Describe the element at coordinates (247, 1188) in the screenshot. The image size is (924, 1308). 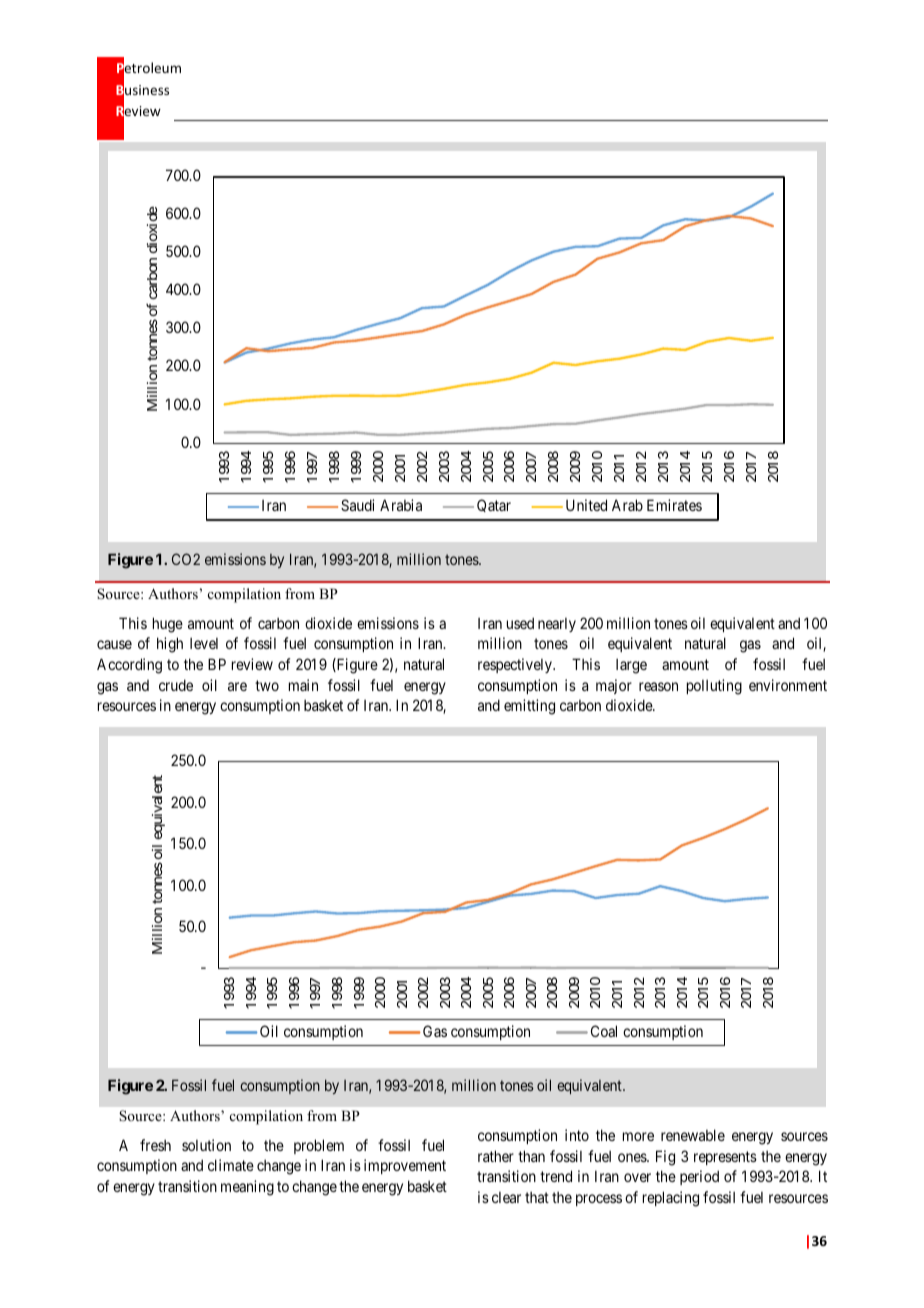
I see `meaning` at that location.
